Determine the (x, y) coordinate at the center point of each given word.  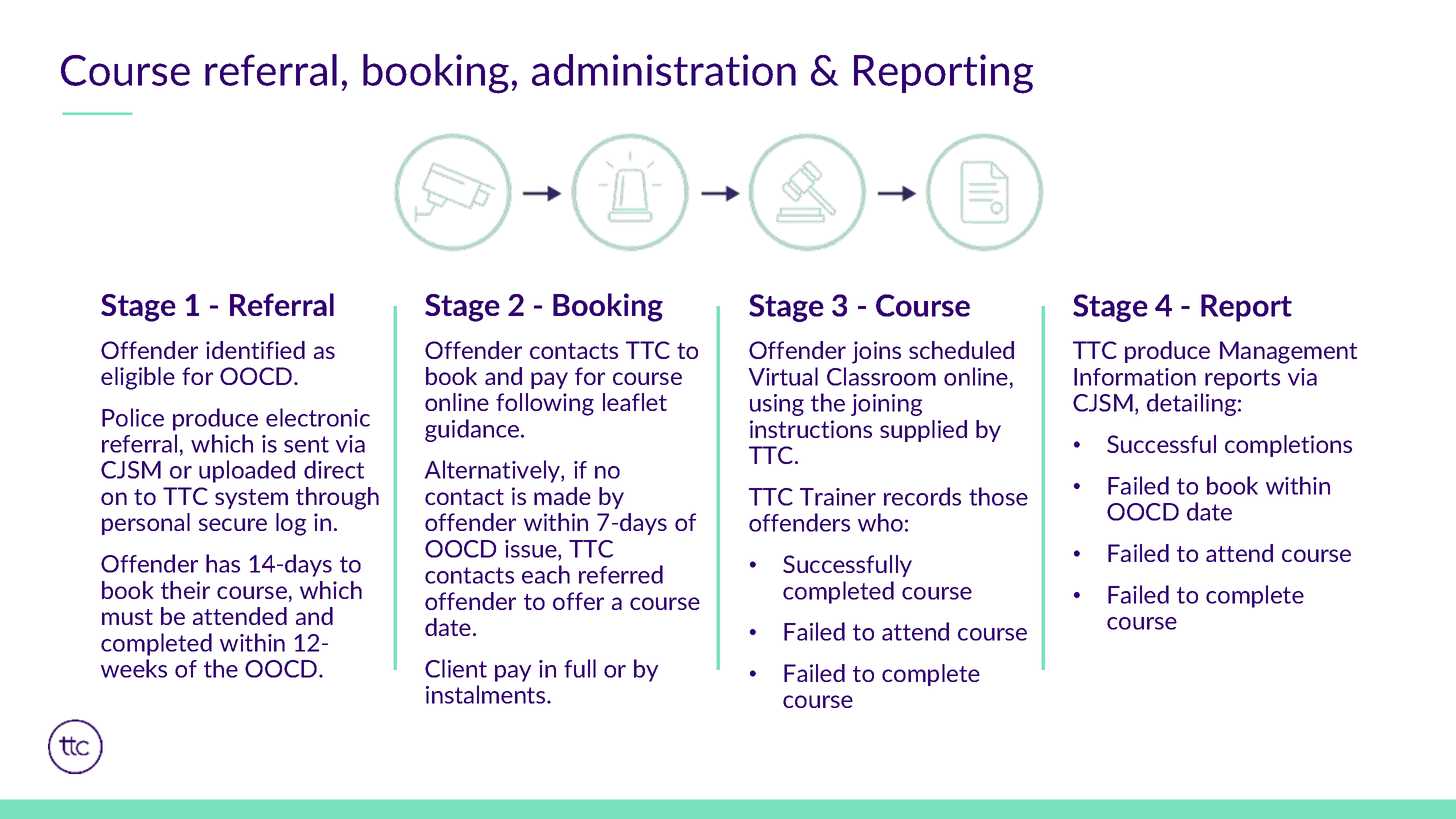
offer (578, 601)
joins (876, 352)
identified (255, 350)
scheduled (961, 350)
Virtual (783, 376)
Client (456, 668)
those (998, 496)
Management (1288, 352)
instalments (487, 694)
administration (664, 70)
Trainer (838, 497)
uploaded (247, 471)
